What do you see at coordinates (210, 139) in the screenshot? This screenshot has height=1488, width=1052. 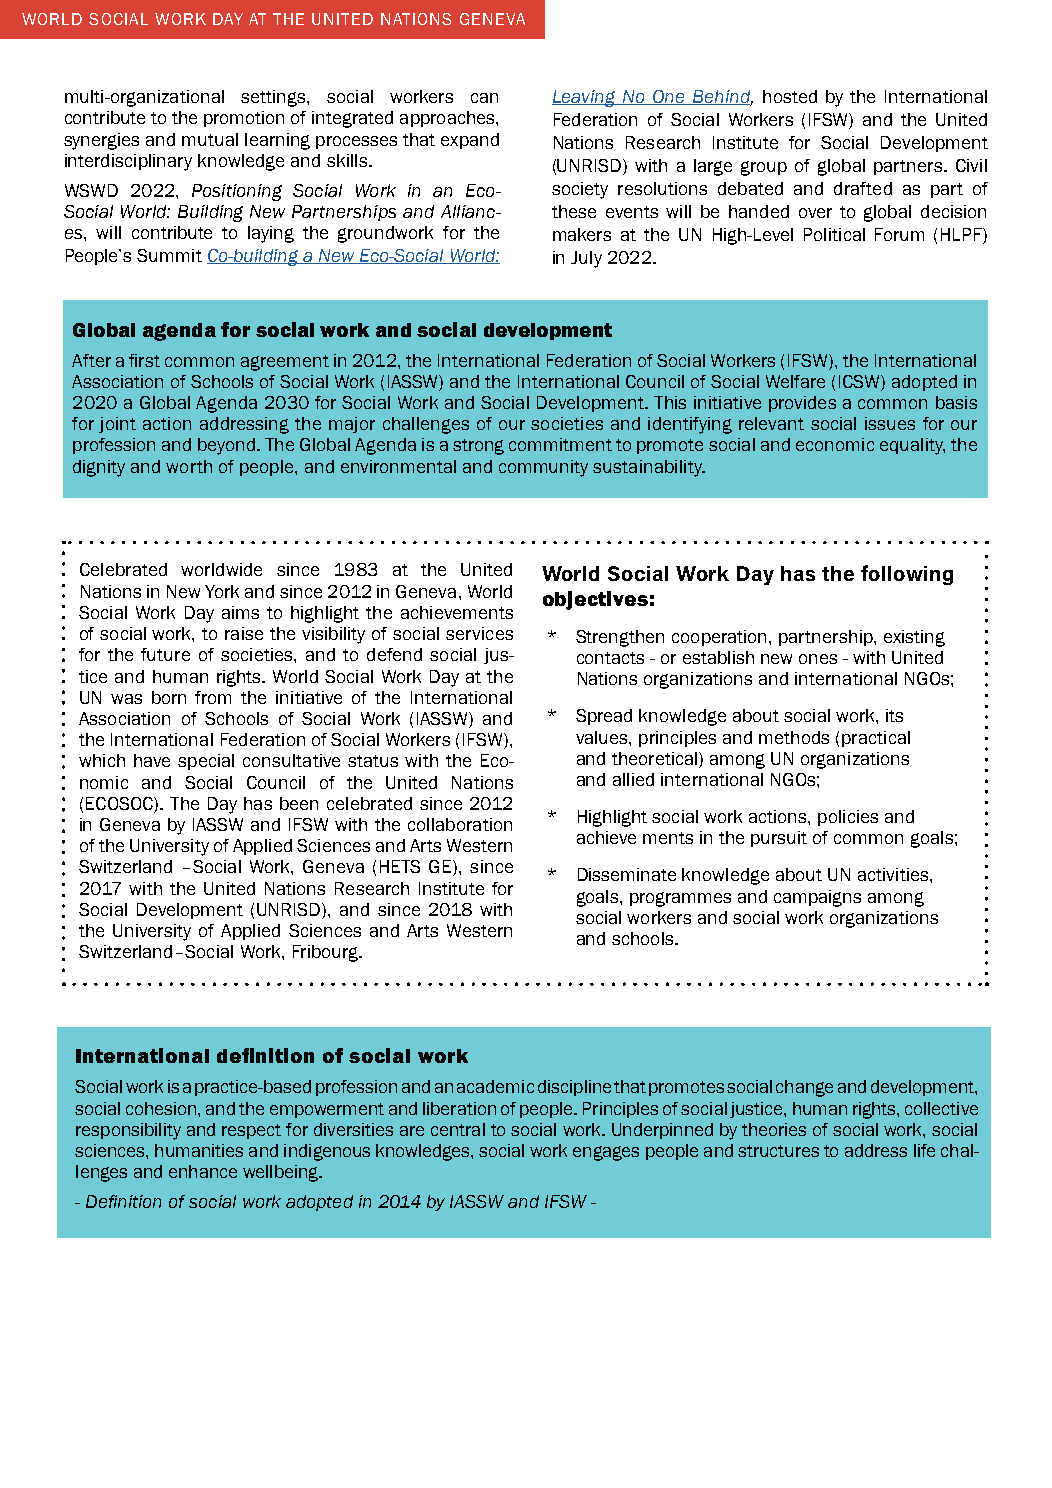 I see `mutual` at bounding box center [210, 139].
